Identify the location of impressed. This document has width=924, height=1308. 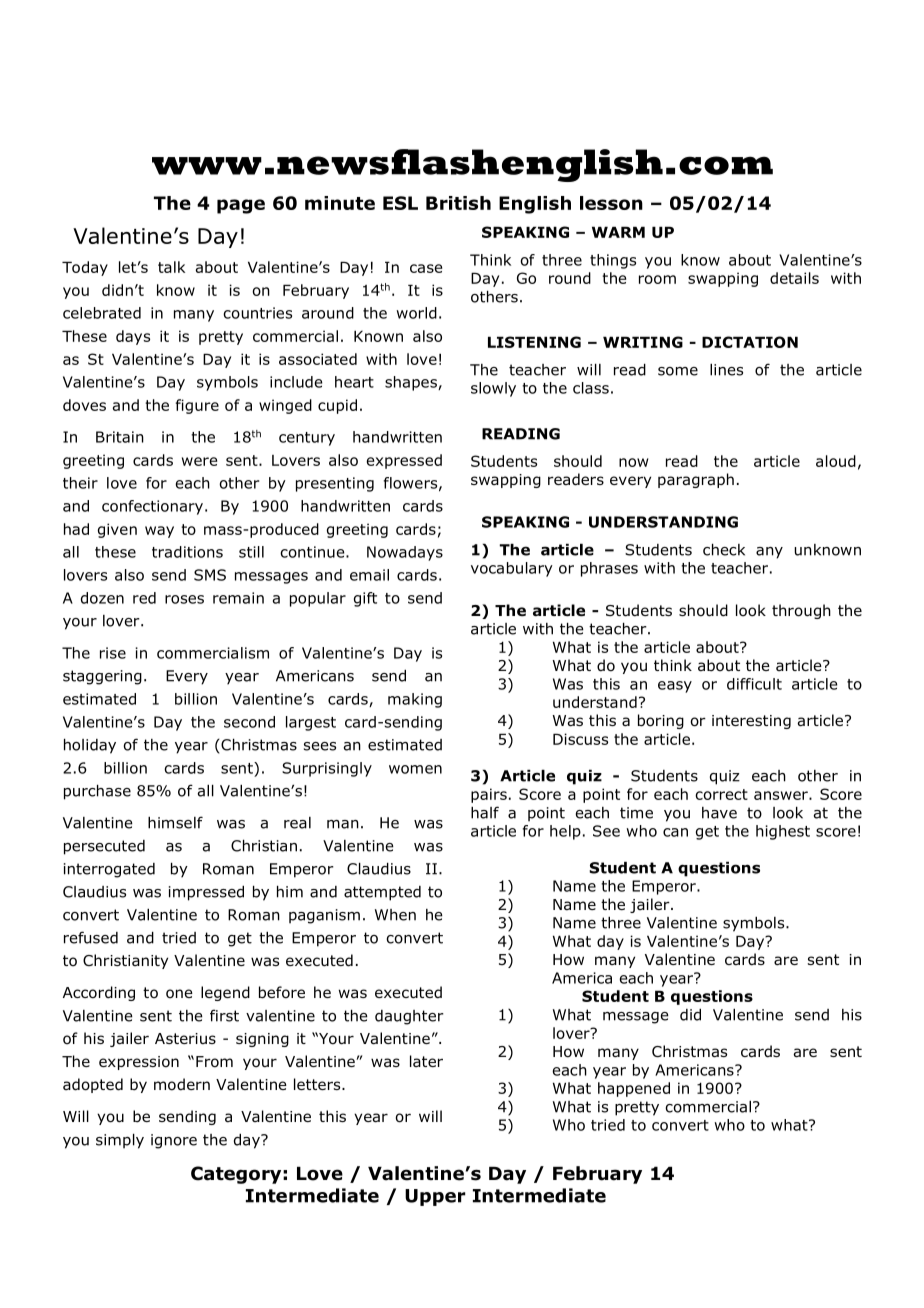
(206, 893).
